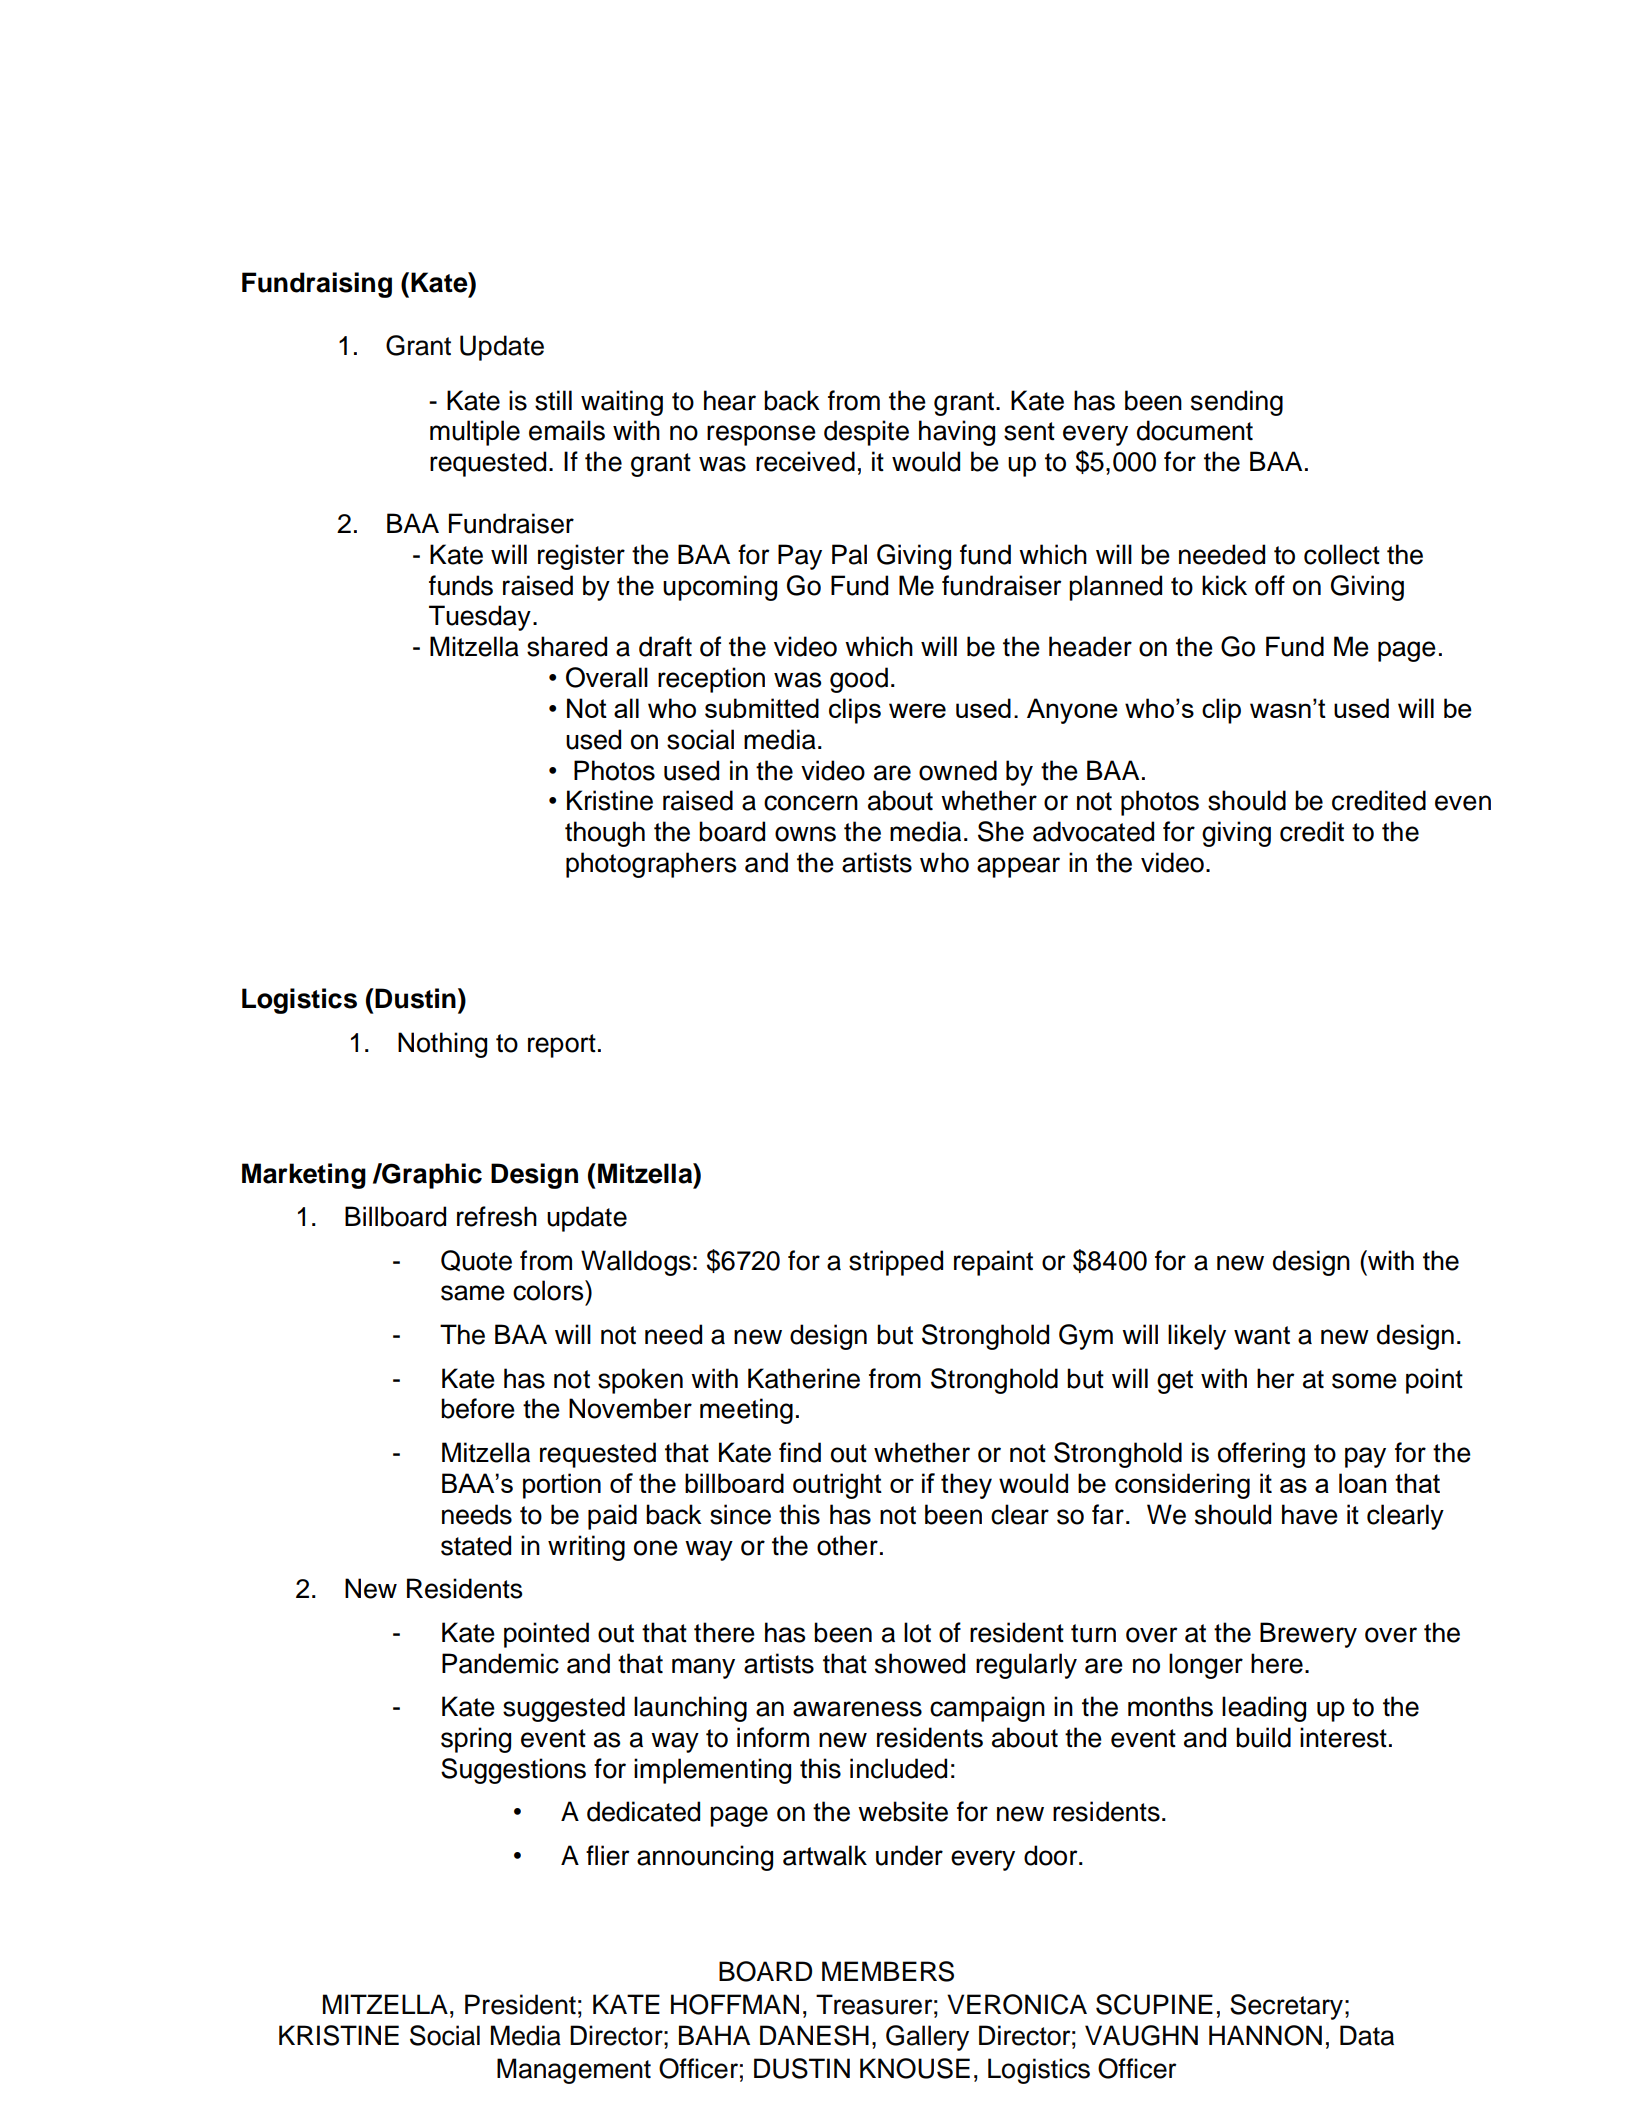  I want to click on Quote, so click(476, 1261).
